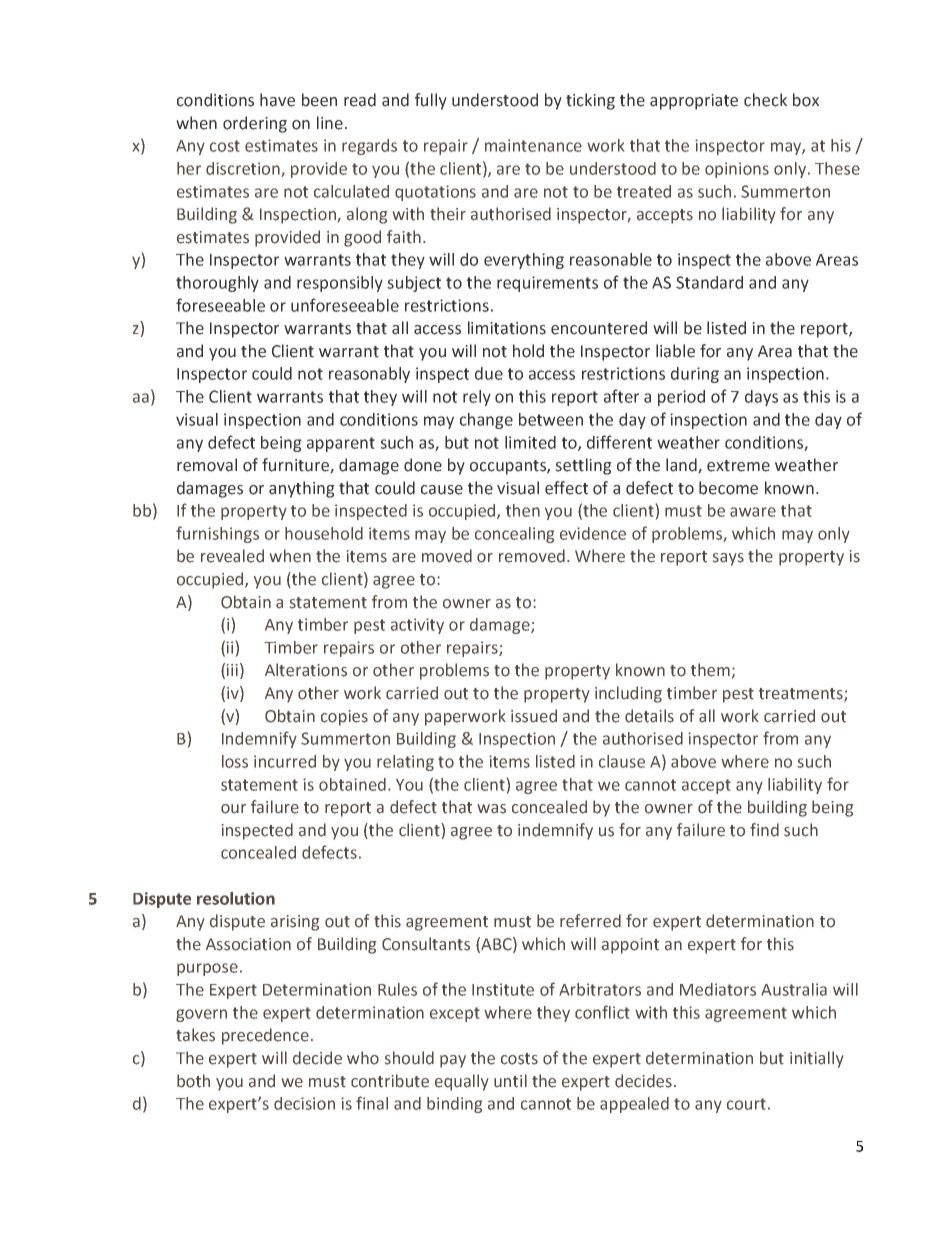  I want to click on anything, so click(302, 489).
